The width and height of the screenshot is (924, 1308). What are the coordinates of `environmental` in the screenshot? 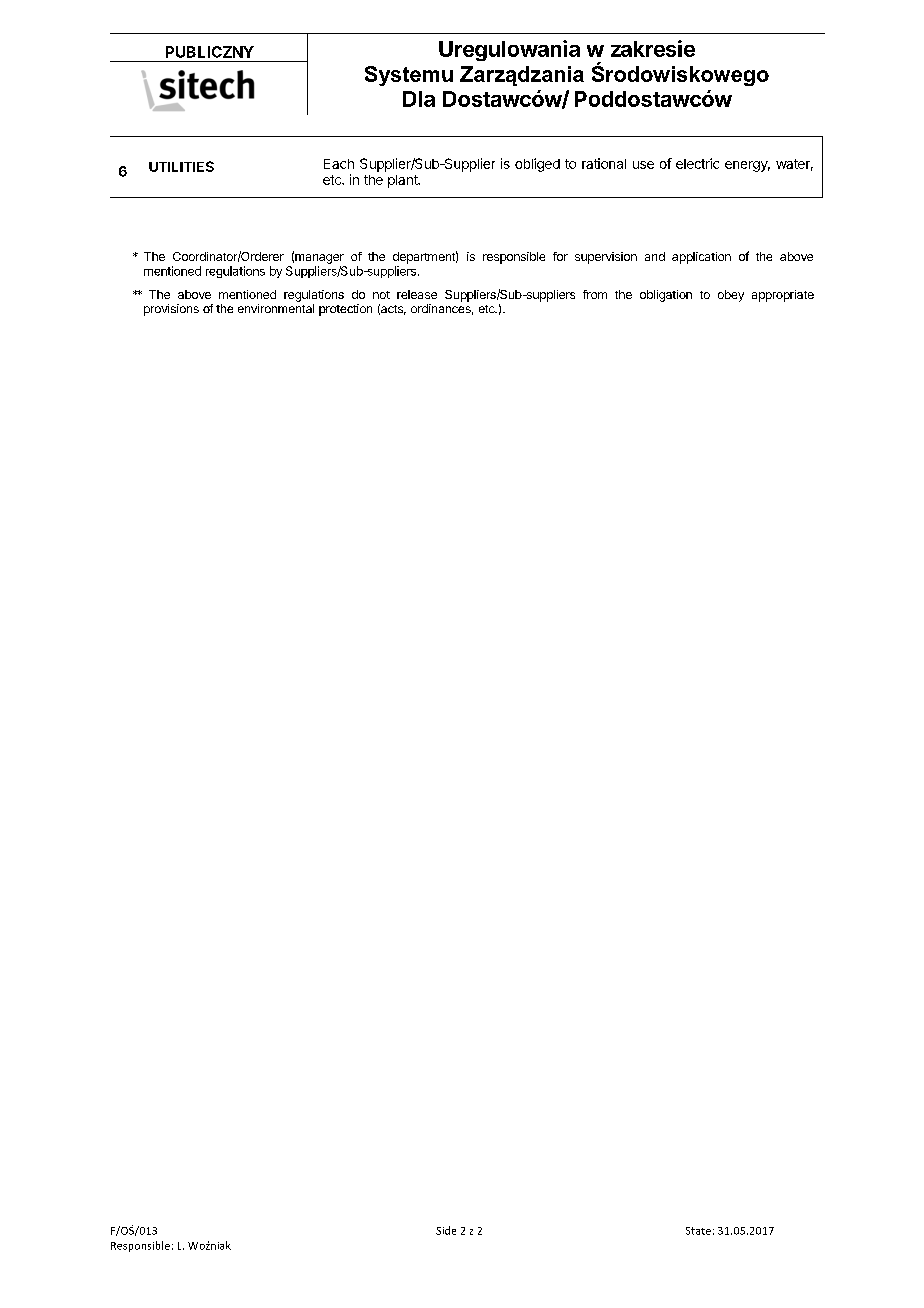 It's located at (276, 308).
